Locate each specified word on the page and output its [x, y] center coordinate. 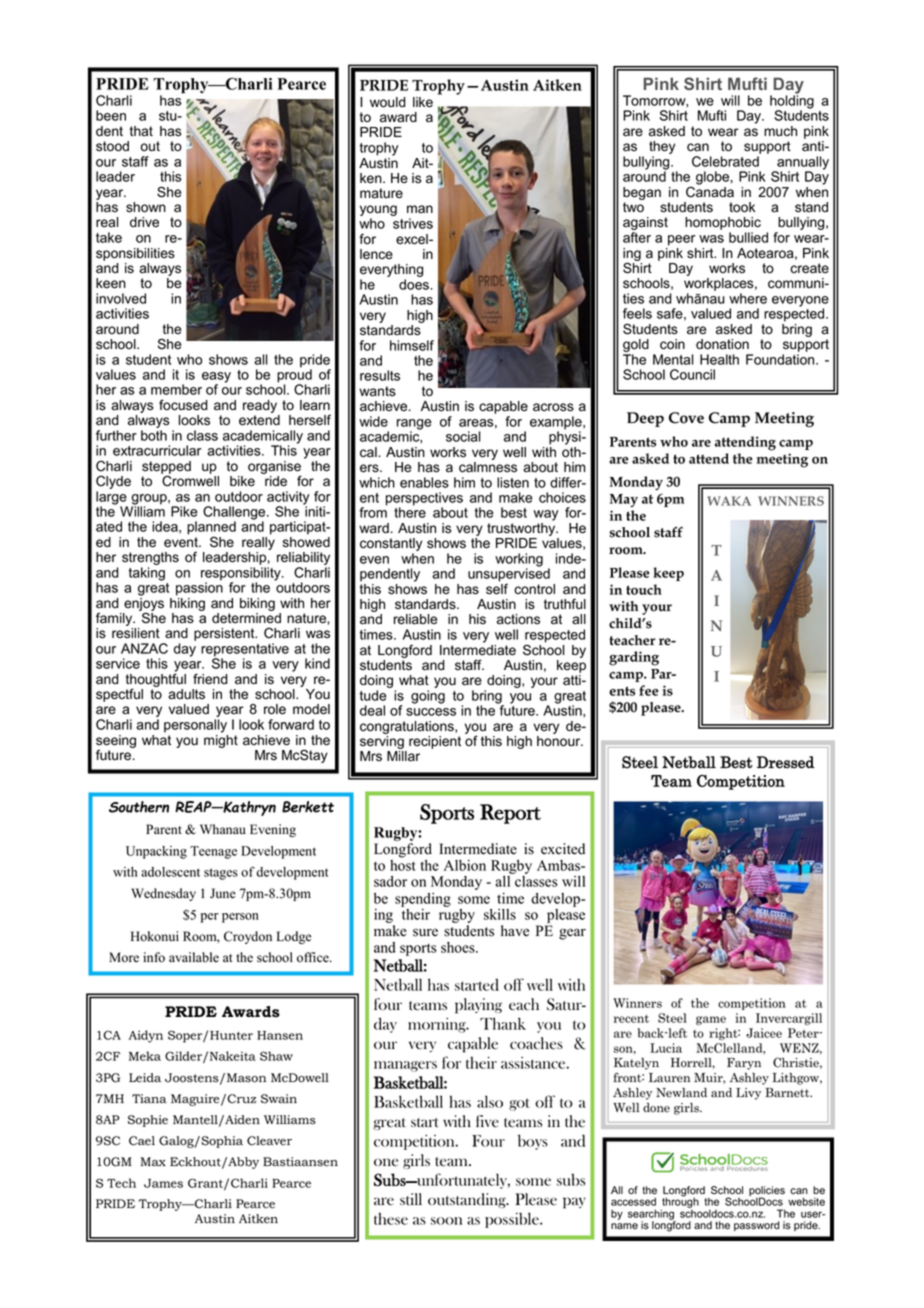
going [428, 697]
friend [210, 679]
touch [644, 589]
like [423, 102]
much [780, 131]
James [163, 1183]
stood [112, 146]
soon [446, 1221]
